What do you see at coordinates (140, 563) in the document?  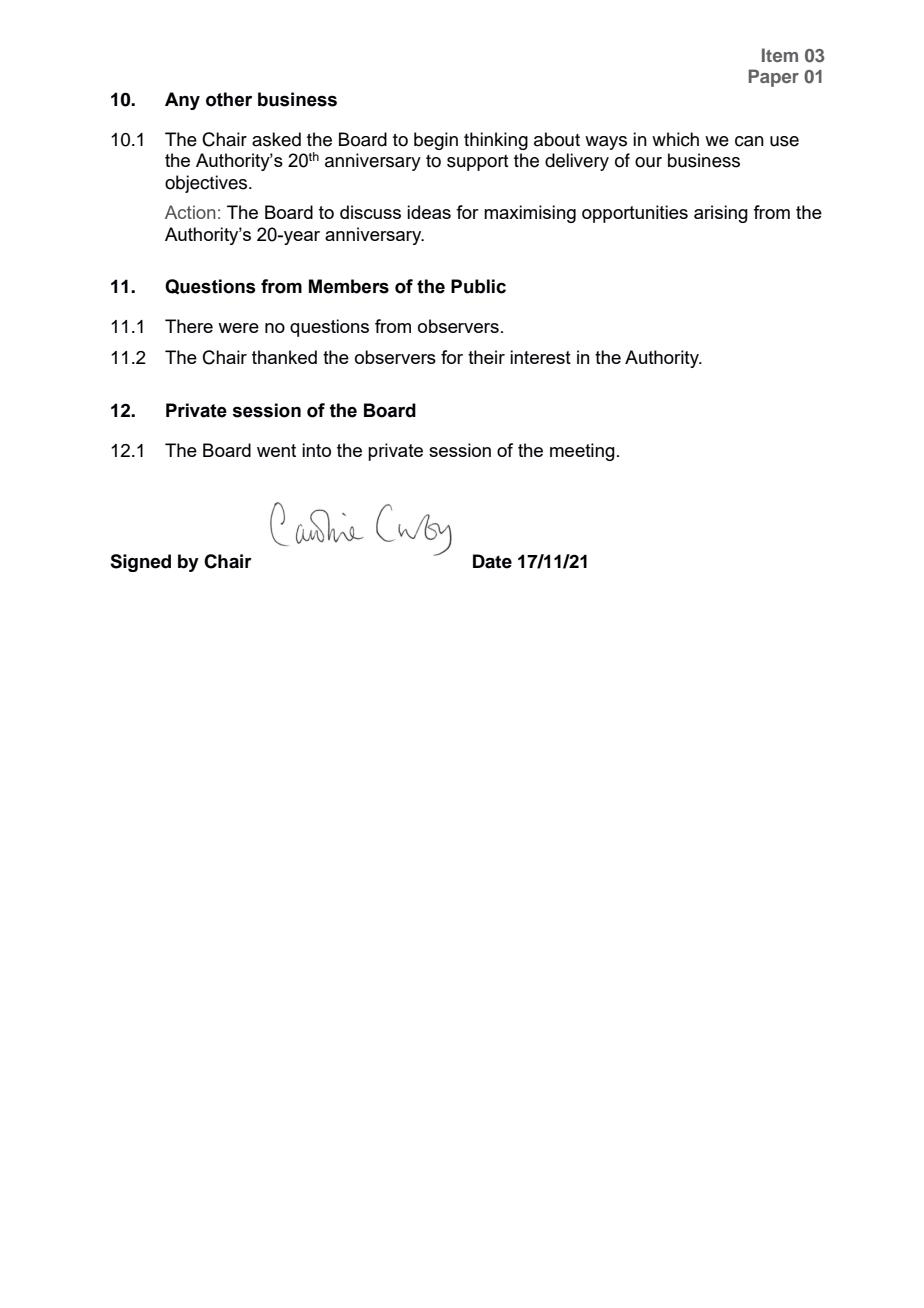 I see `Signed` at bounding box center [140, 563].
